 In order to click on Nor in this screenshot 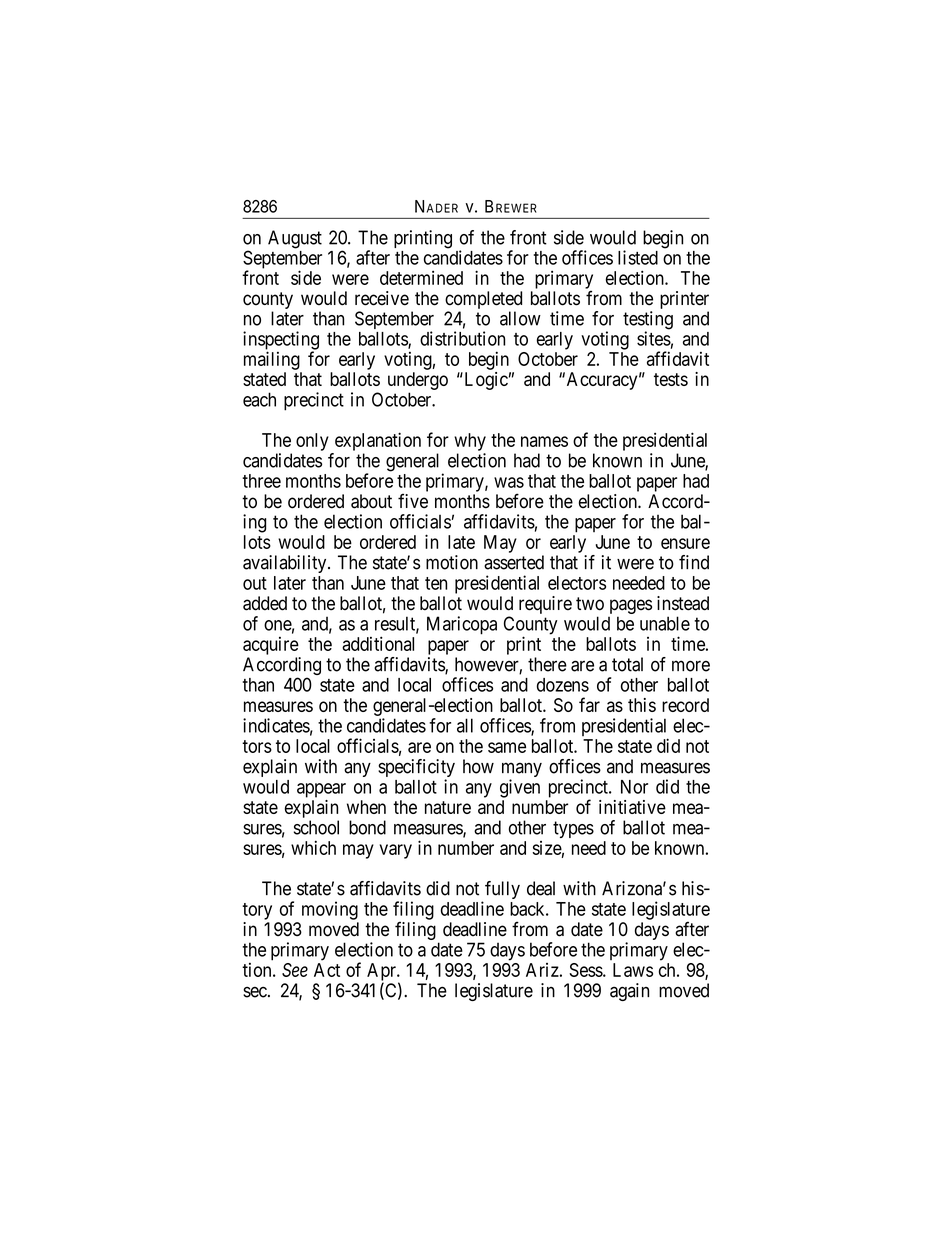, I will do `click(634, 787)`.
